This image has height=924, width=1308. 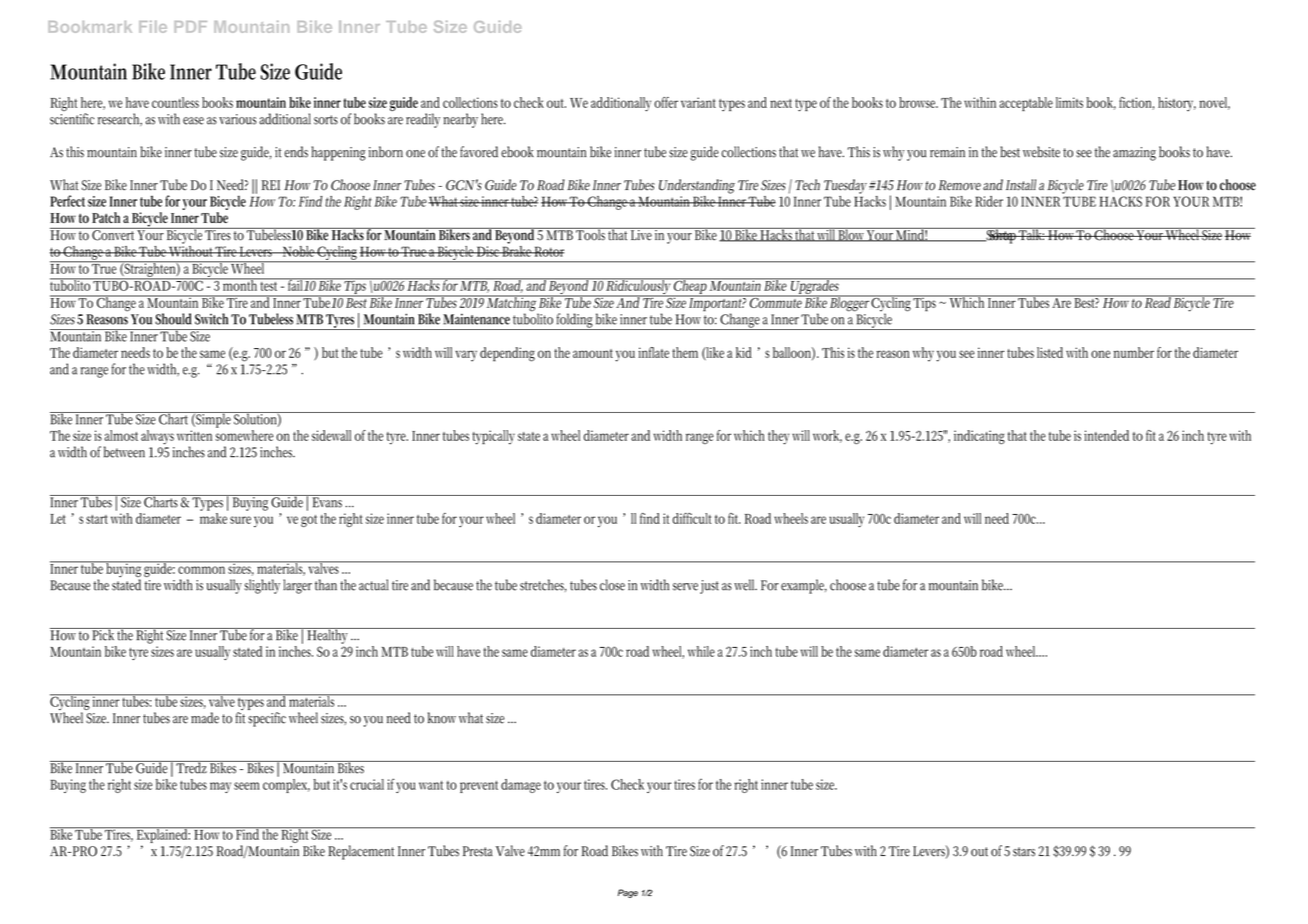 What do you see at coordinates (1106, 435) in the image?
I see `intended` at bounding box center [1106, 435].
